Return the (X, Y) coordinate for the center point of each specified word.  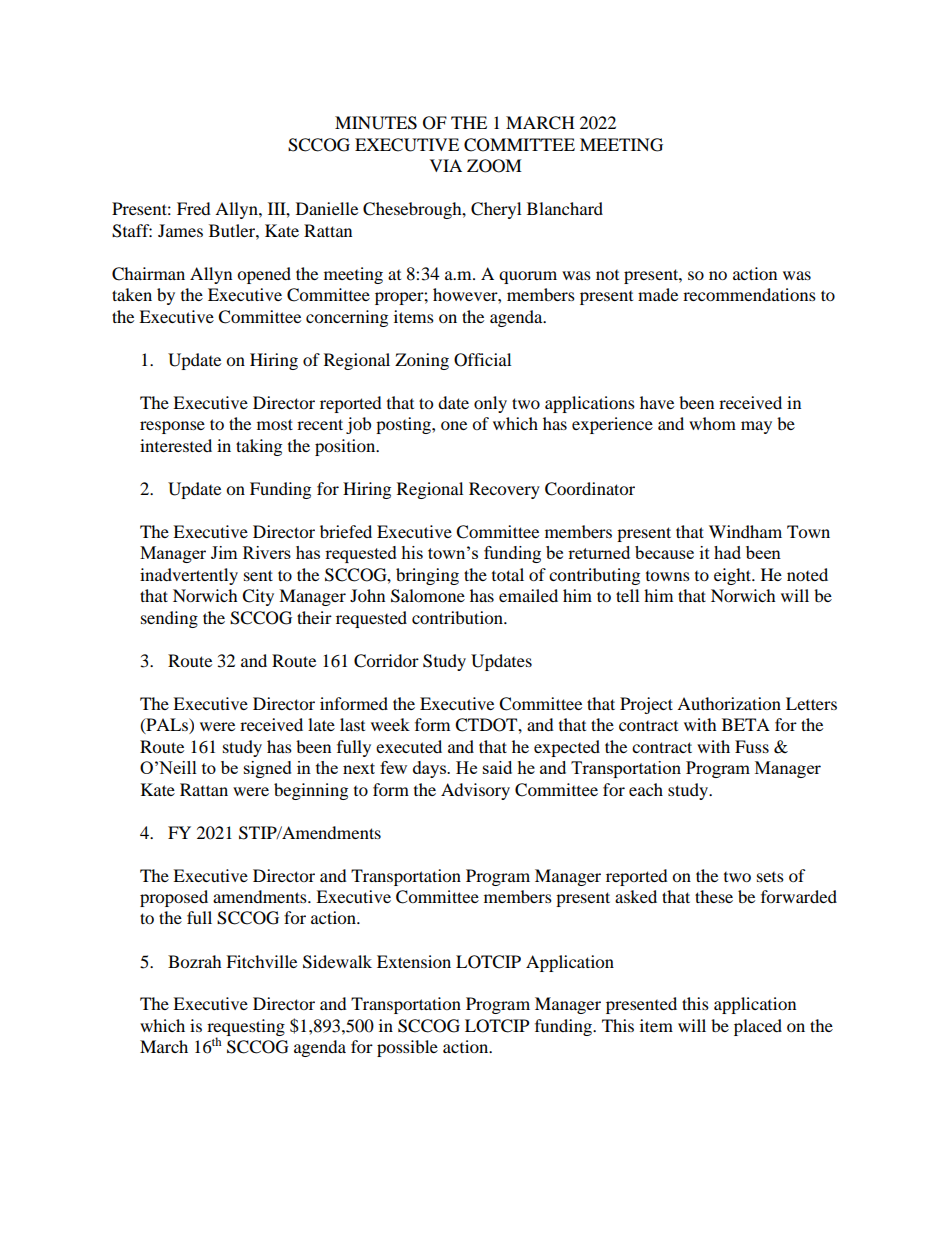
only (490, 404)
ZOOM (494, 166)
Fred (194, 208)
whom (712, 423)
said (497, 767)
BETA (746, 724)
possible (407, 1048)
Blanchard (565, 208)
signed (268, 769)
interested (176, 445)
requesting (246, 1028)
